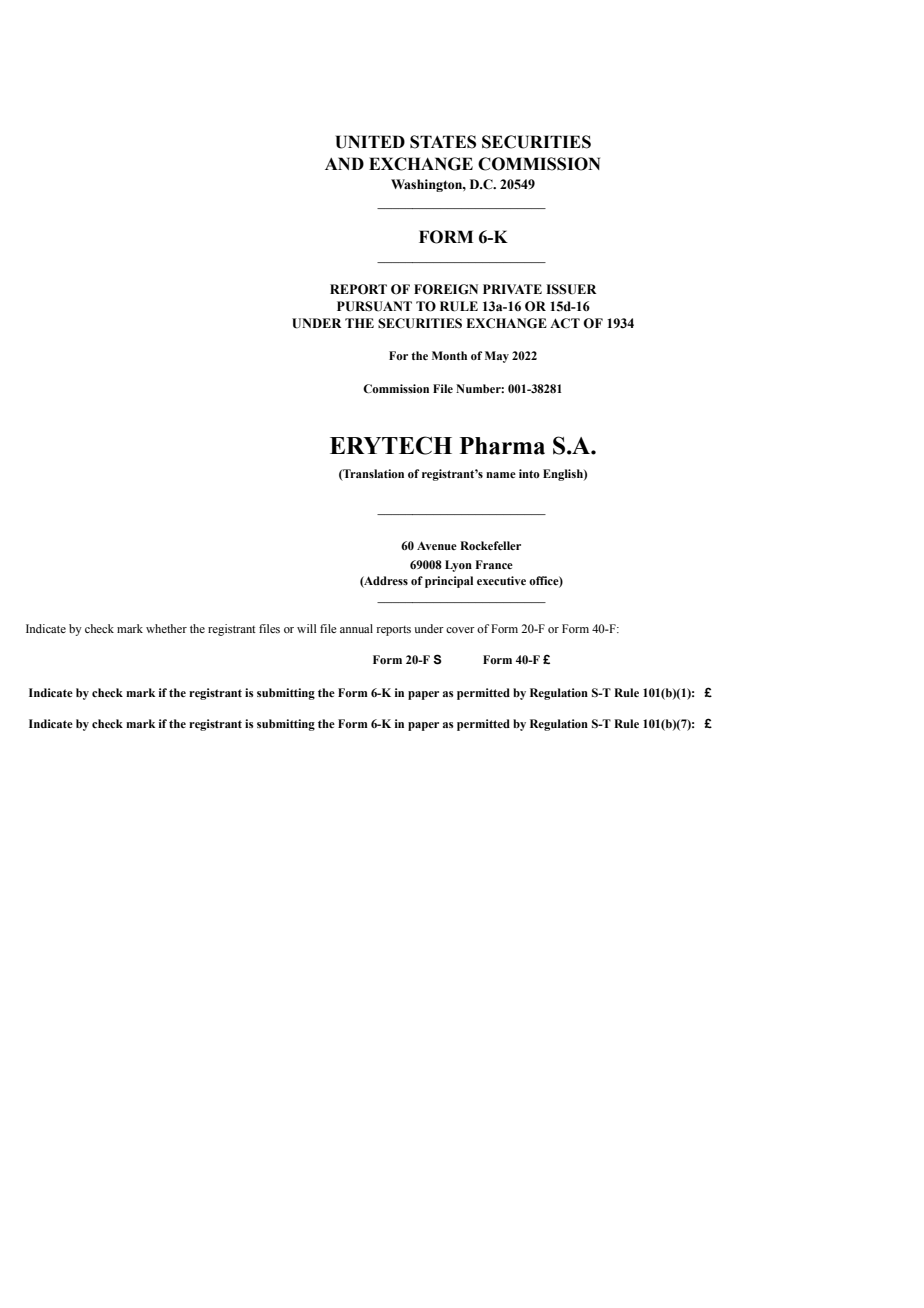 The image size is (924, 1308). Describe the element at coordinates (490, 545) in the page. I see `Rockefeller` at that location.
